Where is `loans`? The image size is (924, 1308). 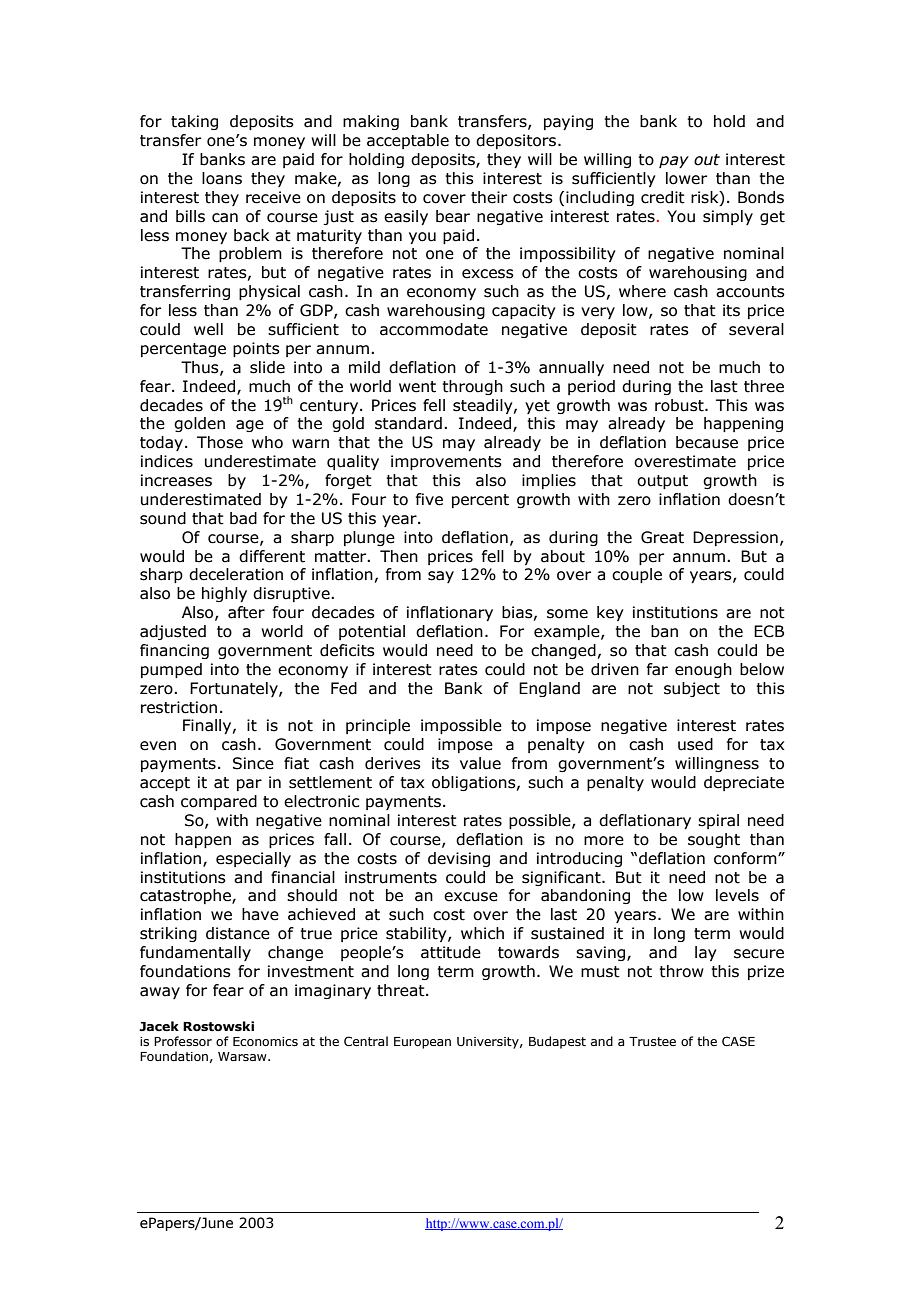
loans is located at coordinates (222, 178).
